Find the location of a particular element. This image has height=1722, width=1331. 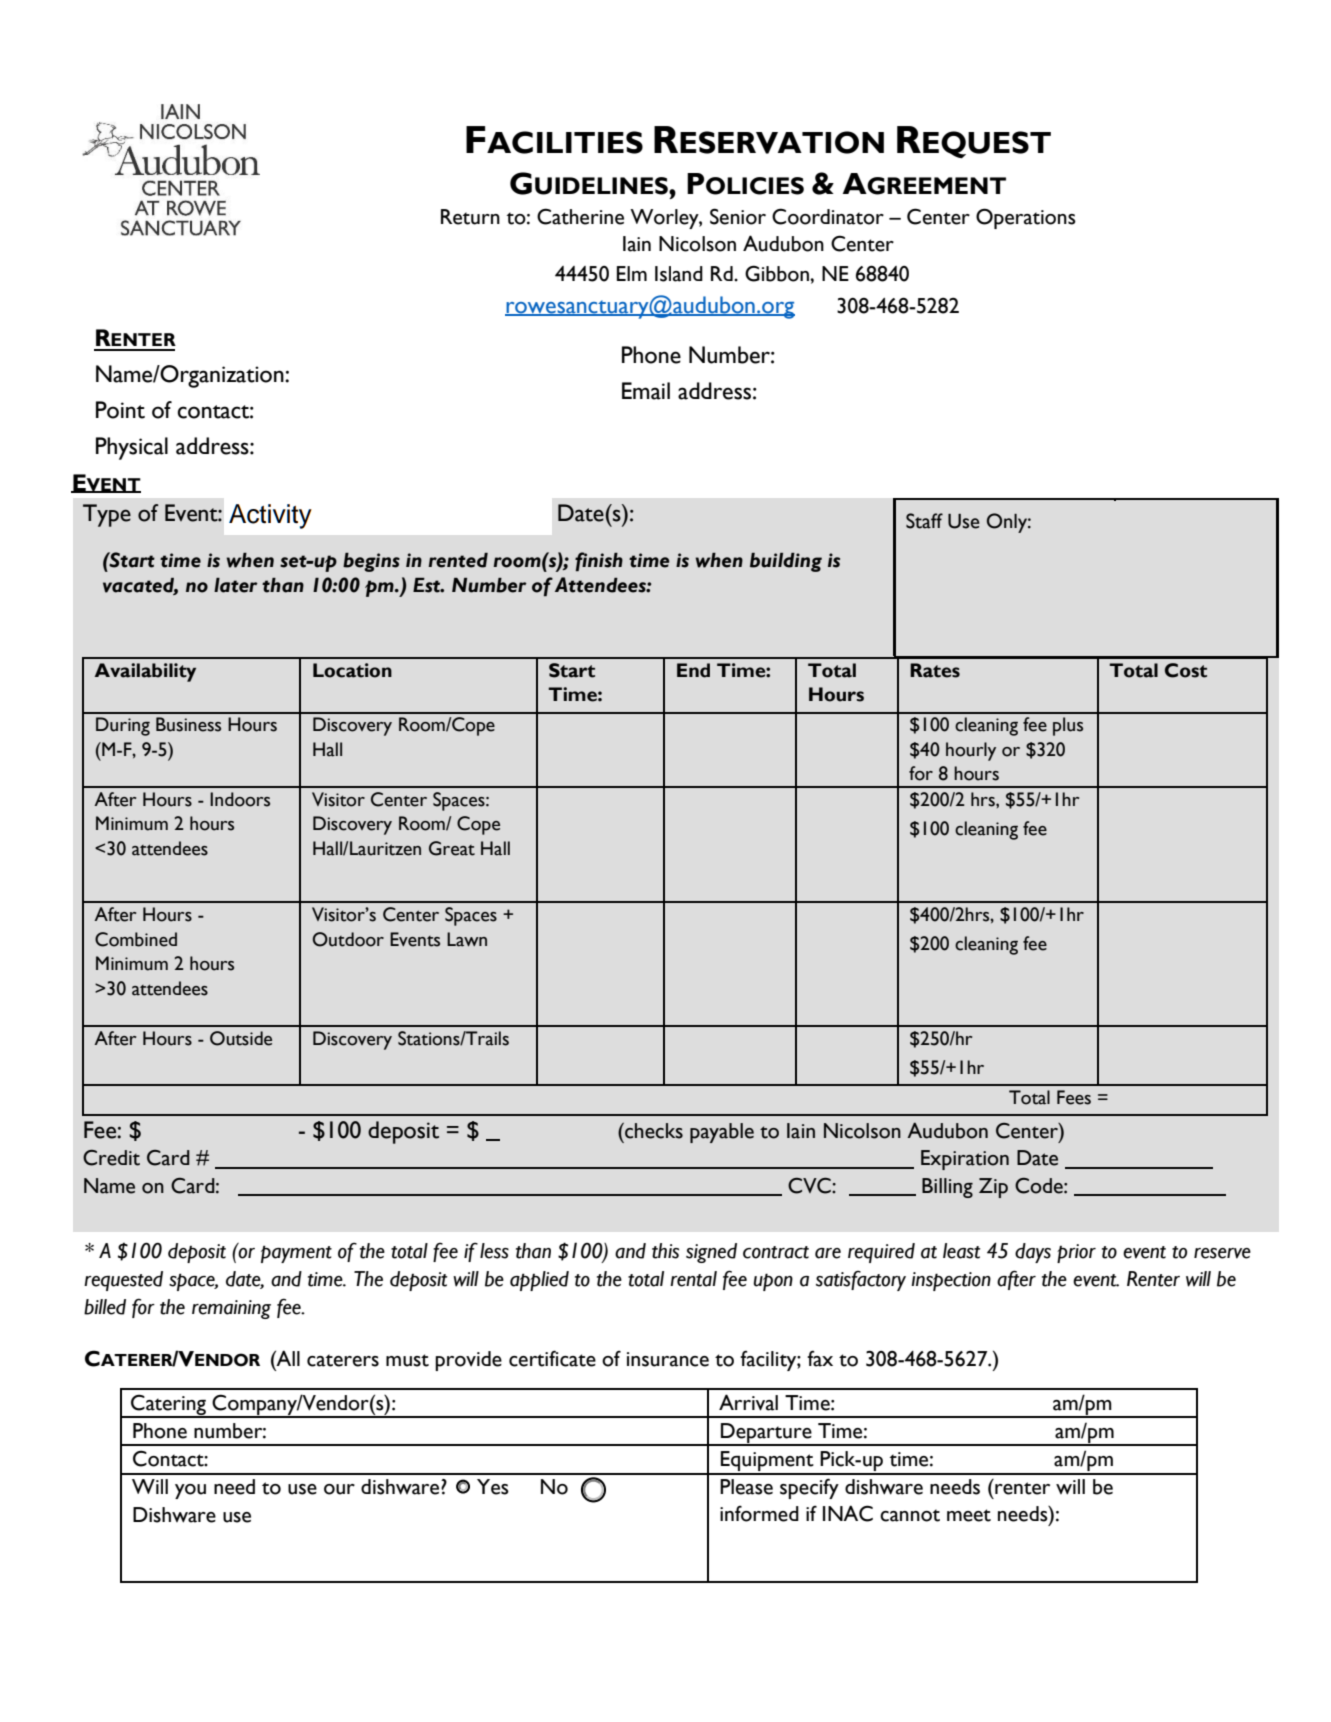

Great is located at coordinates (452, 848).
